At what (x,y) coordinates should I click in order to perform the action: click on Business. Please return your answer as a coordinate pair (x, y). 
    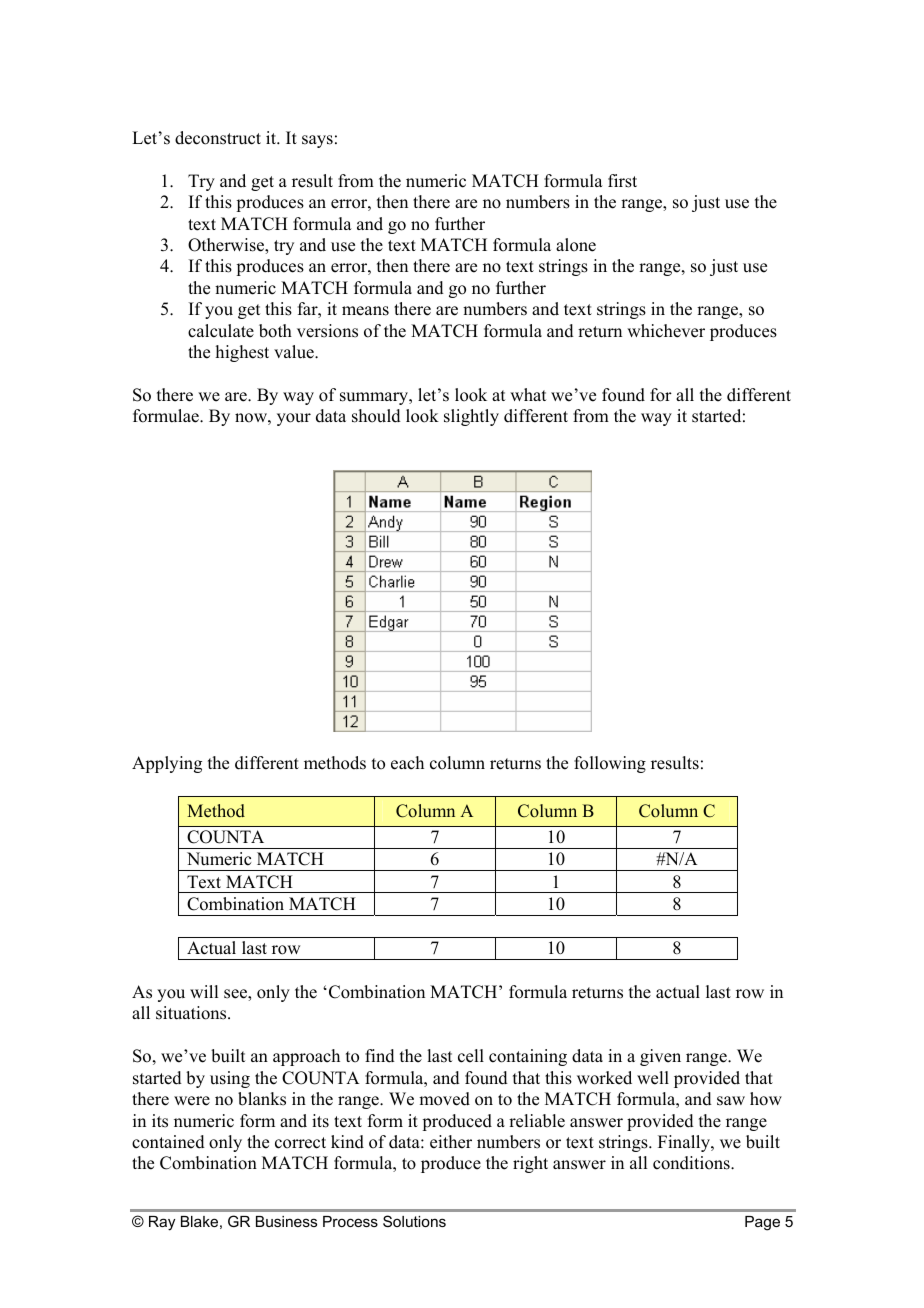
    Looking at the image, I should click on (286, 1221).
